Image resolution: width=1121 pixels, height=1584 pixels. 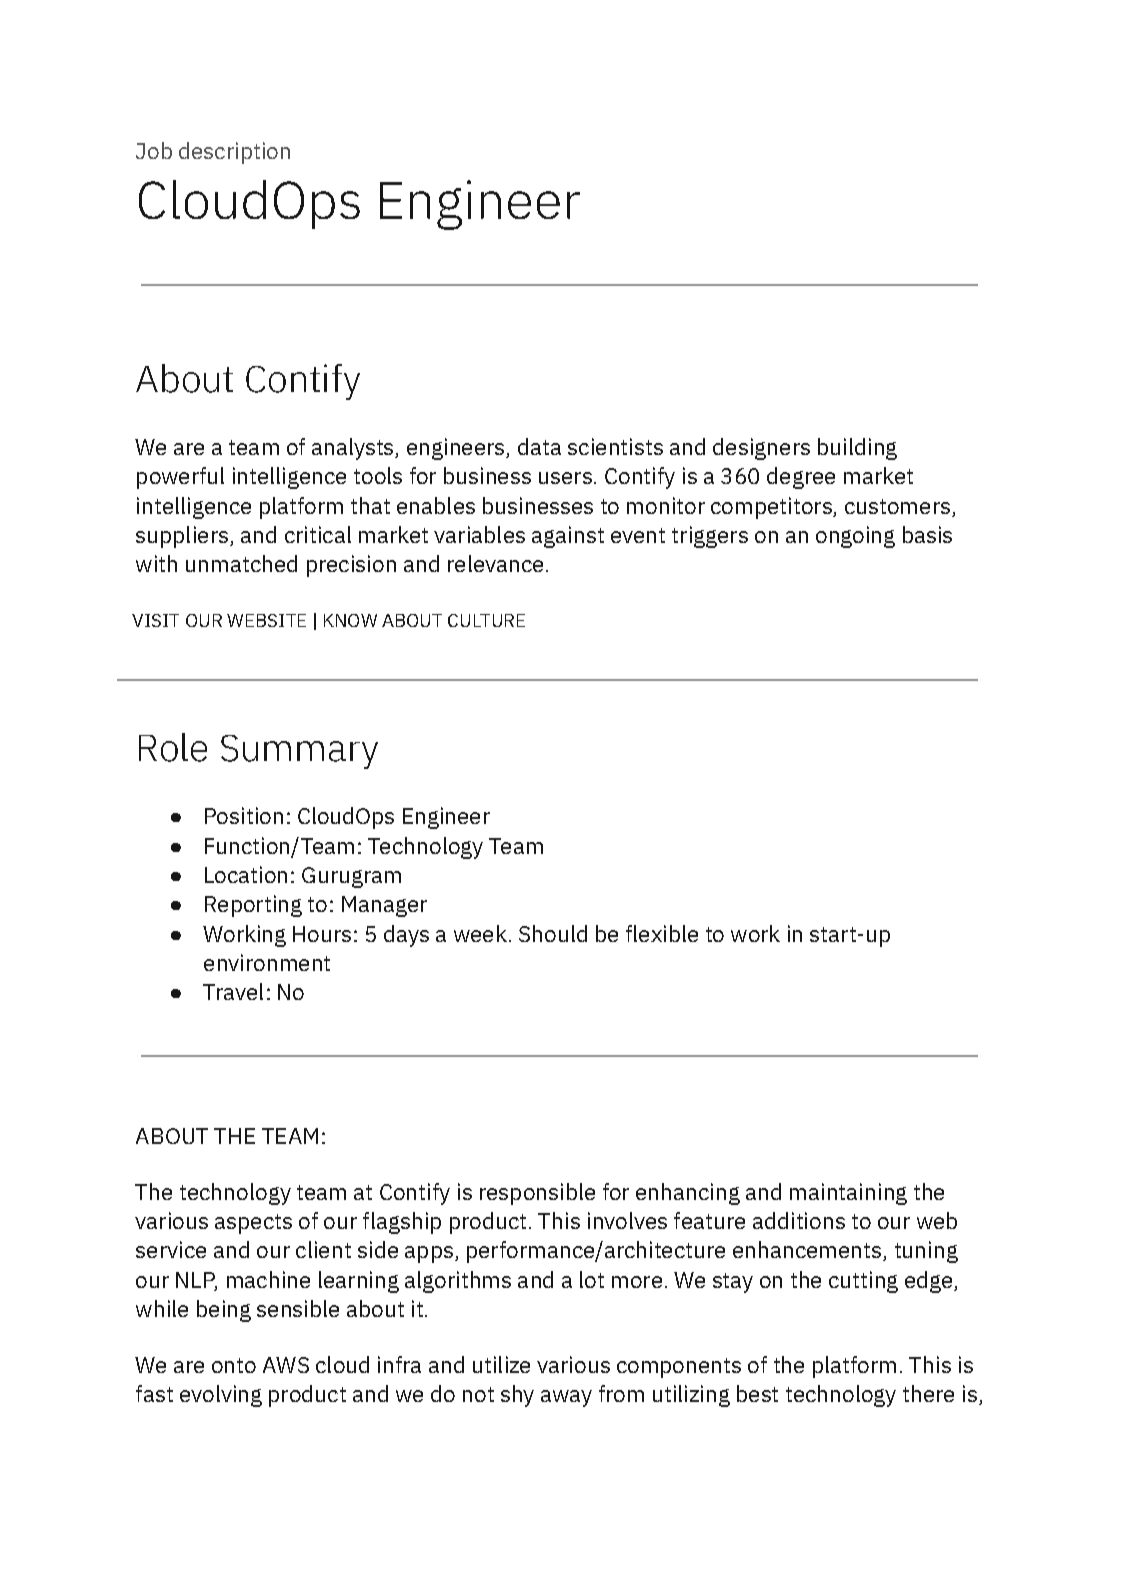 What do you see at coordinates (244, 815) in the image?
I see `Position` at bounding box center [244, 815].
